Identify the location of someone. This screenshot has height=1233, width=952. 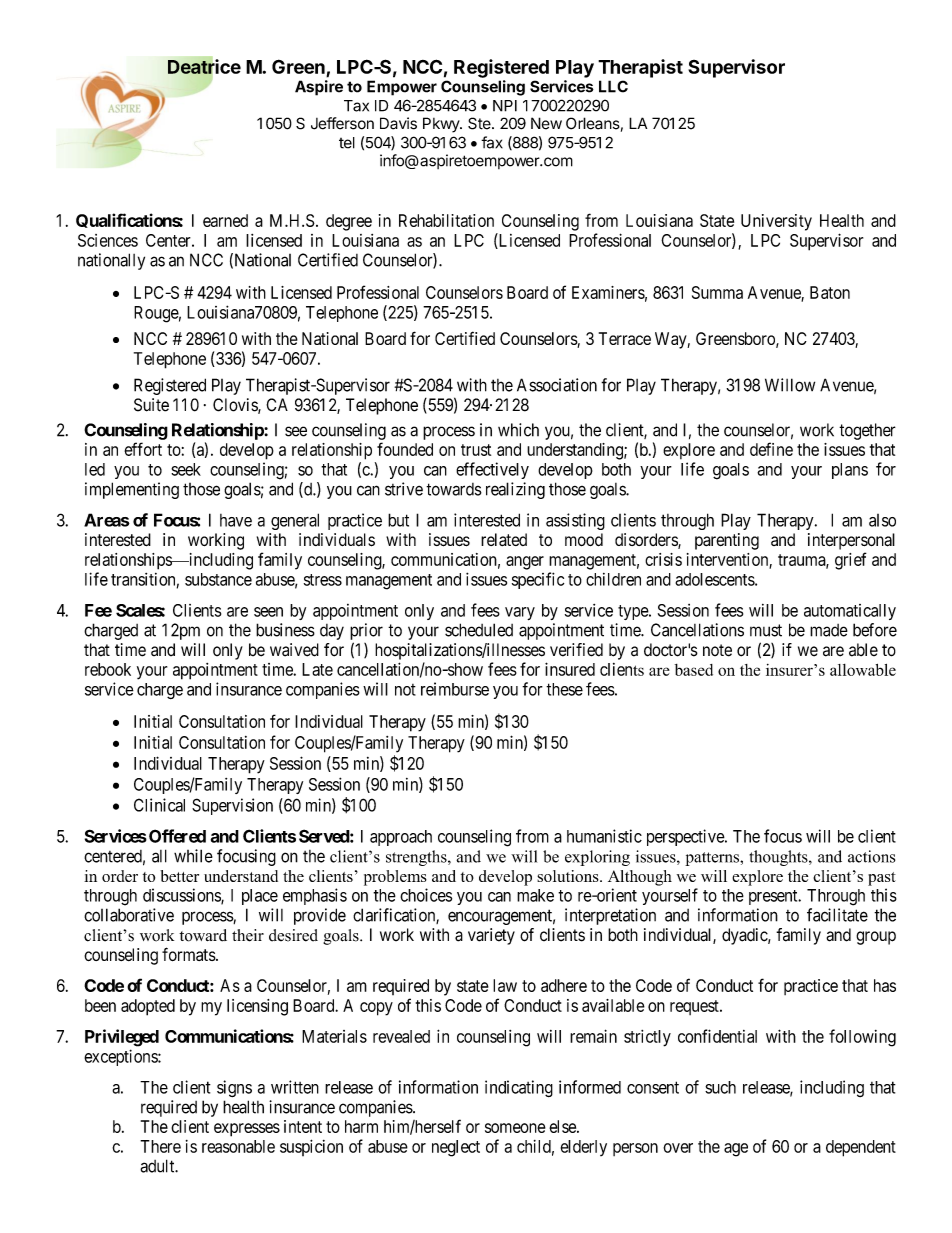
(515, 1128).
